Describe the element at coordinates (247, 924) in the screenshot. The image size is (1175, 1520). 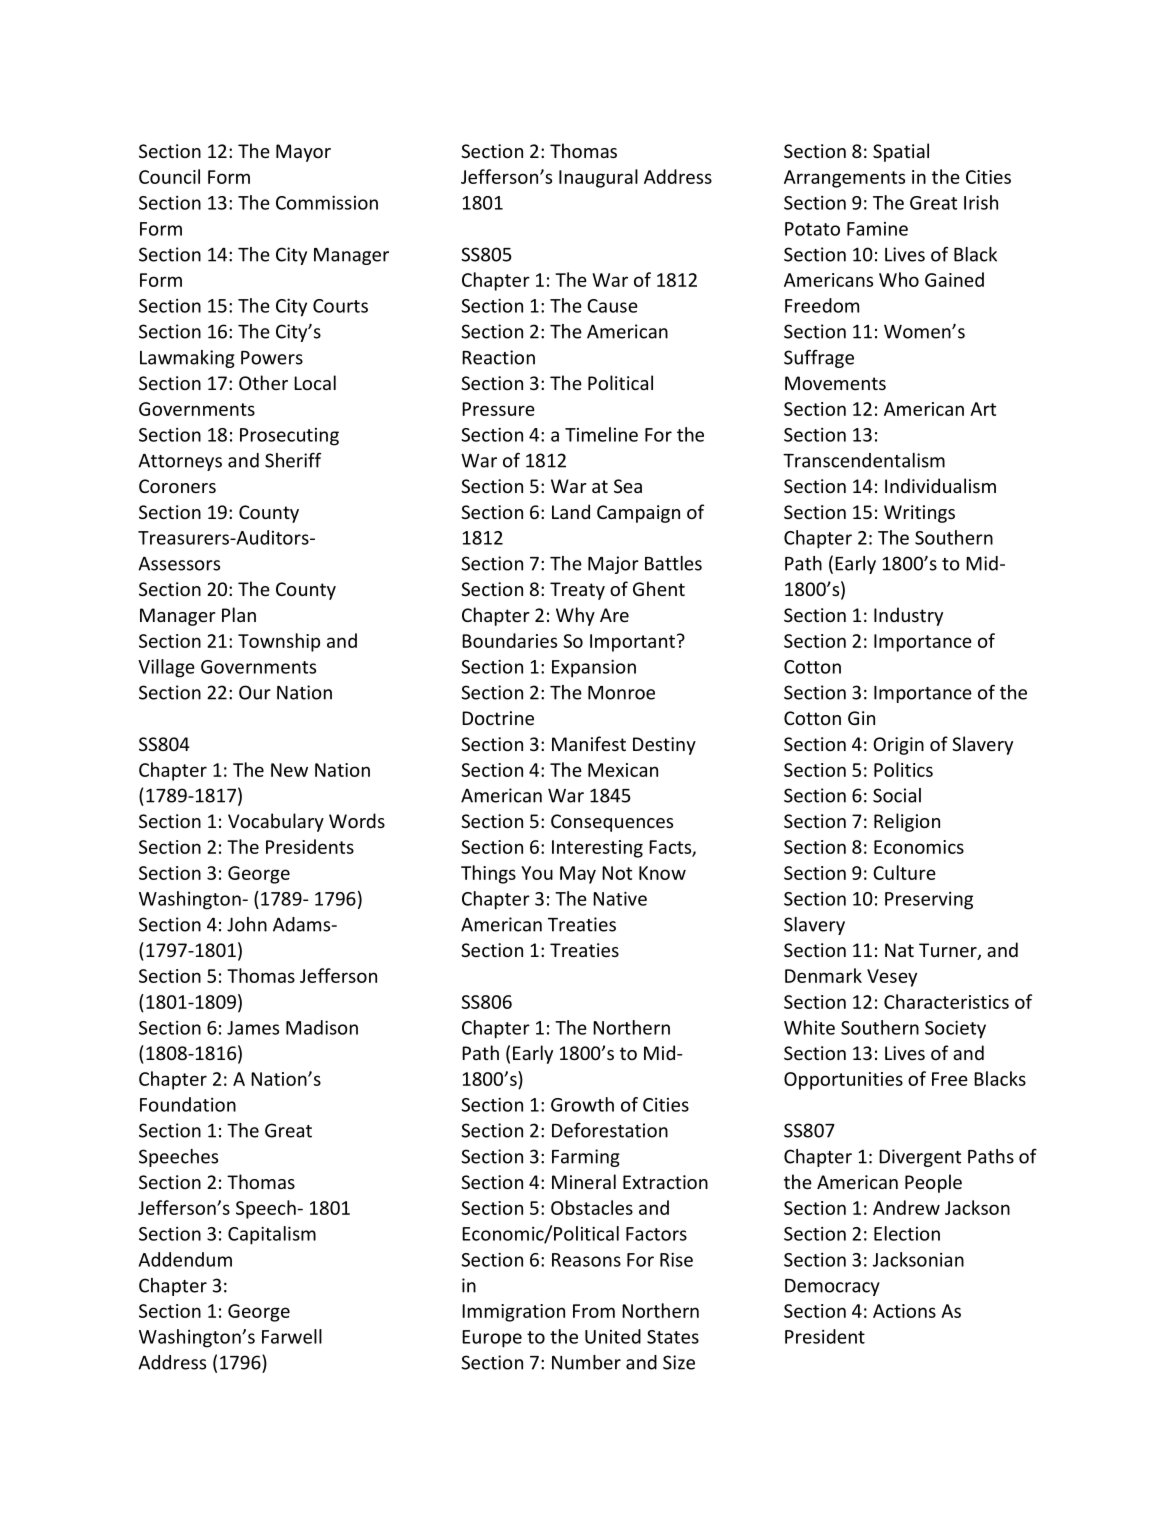
I see `John` at that location.
